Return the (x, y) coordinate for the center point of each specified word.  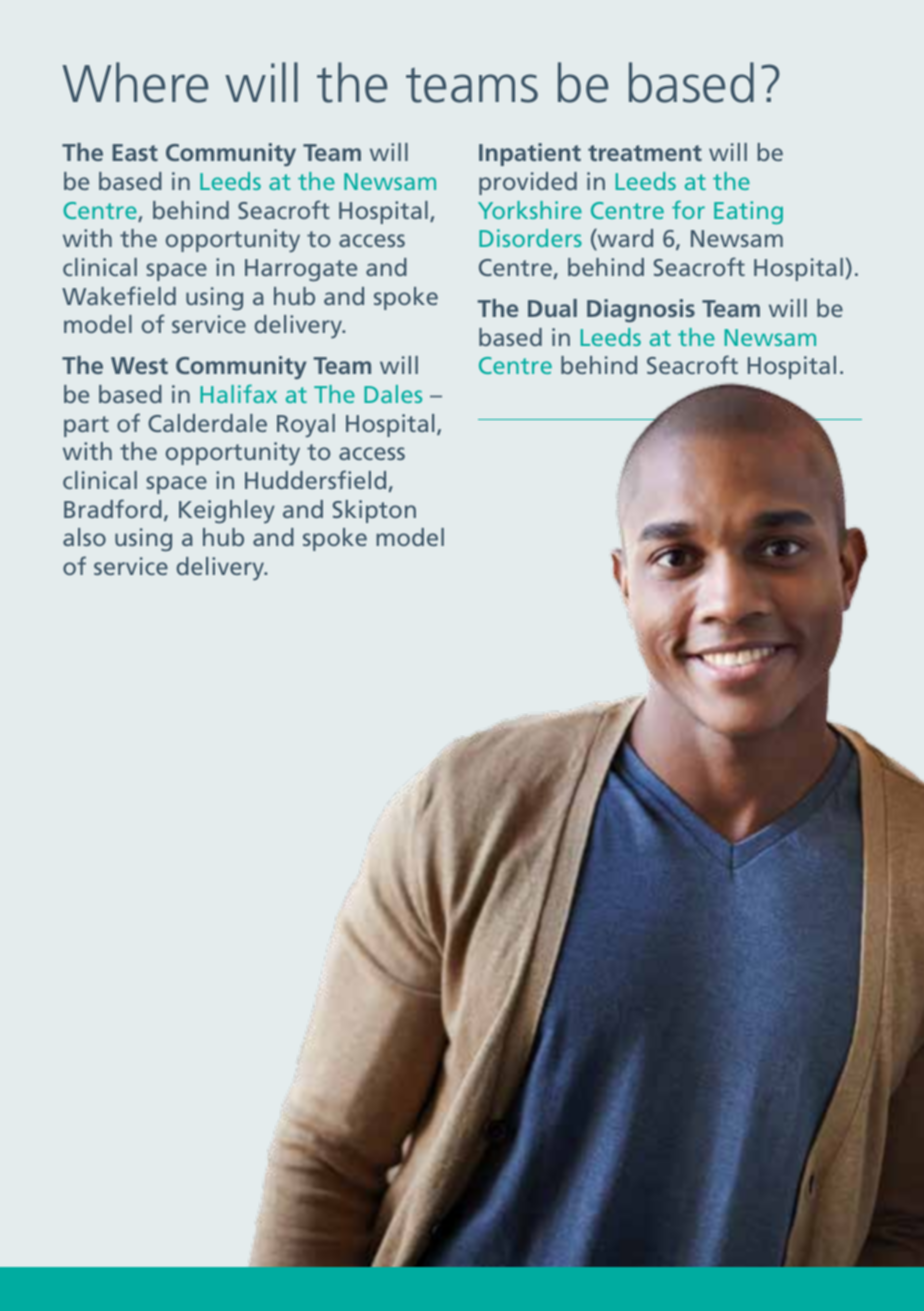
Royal (306, 426)
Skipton (374, 511)
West (139, 365)
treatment (645, 153)
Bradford (113, 508)
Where (135, 82)
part (86, 426)
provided (528, 183)
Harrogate (301, 270)
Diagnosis (641, 311)
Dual (552, 308)
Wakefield (119, 295)
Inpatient (530, 154)
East (135, 152)
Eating (748, 212)
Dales (393, 394)
